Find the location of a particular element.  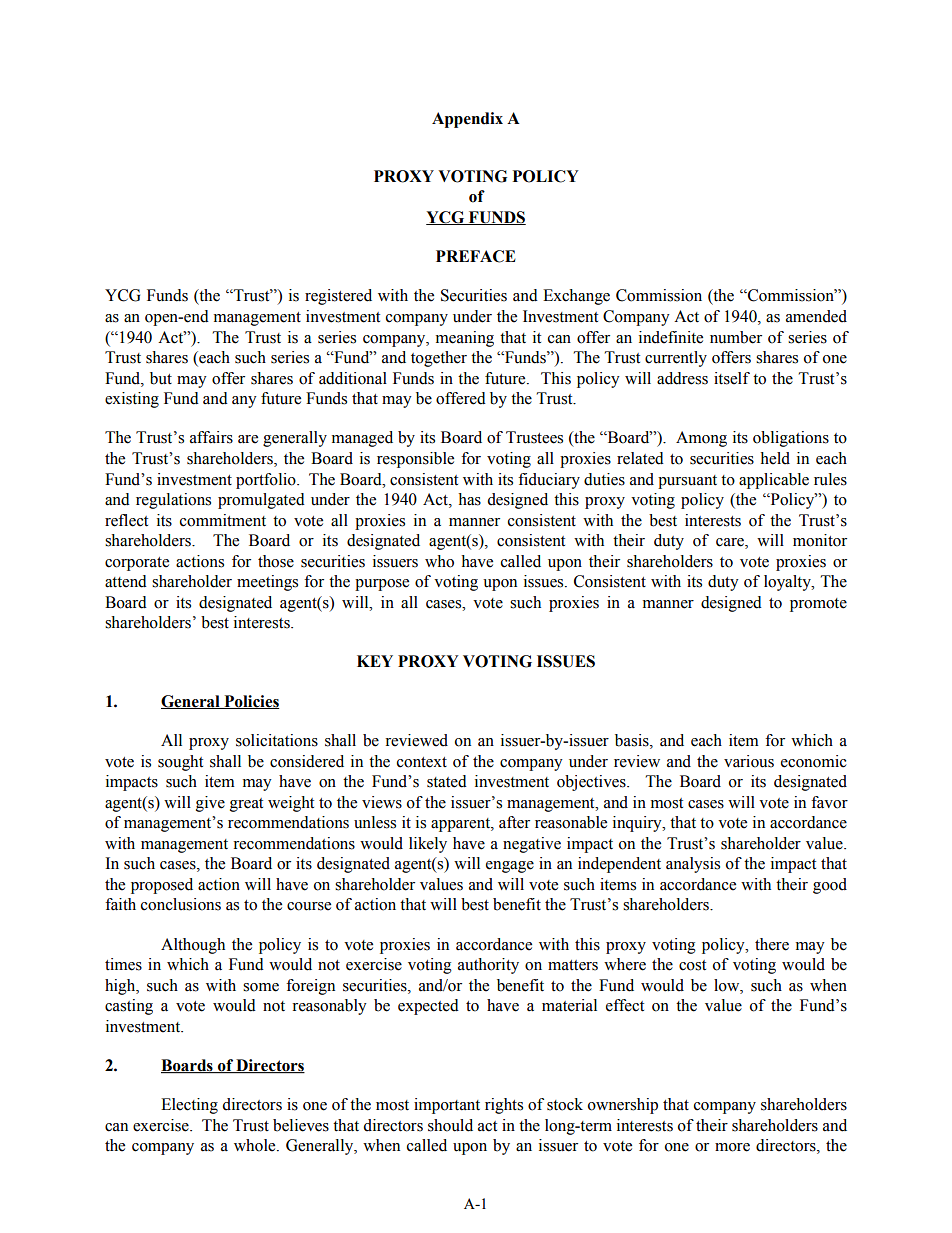

amended is located at coordinates (816, 316).
